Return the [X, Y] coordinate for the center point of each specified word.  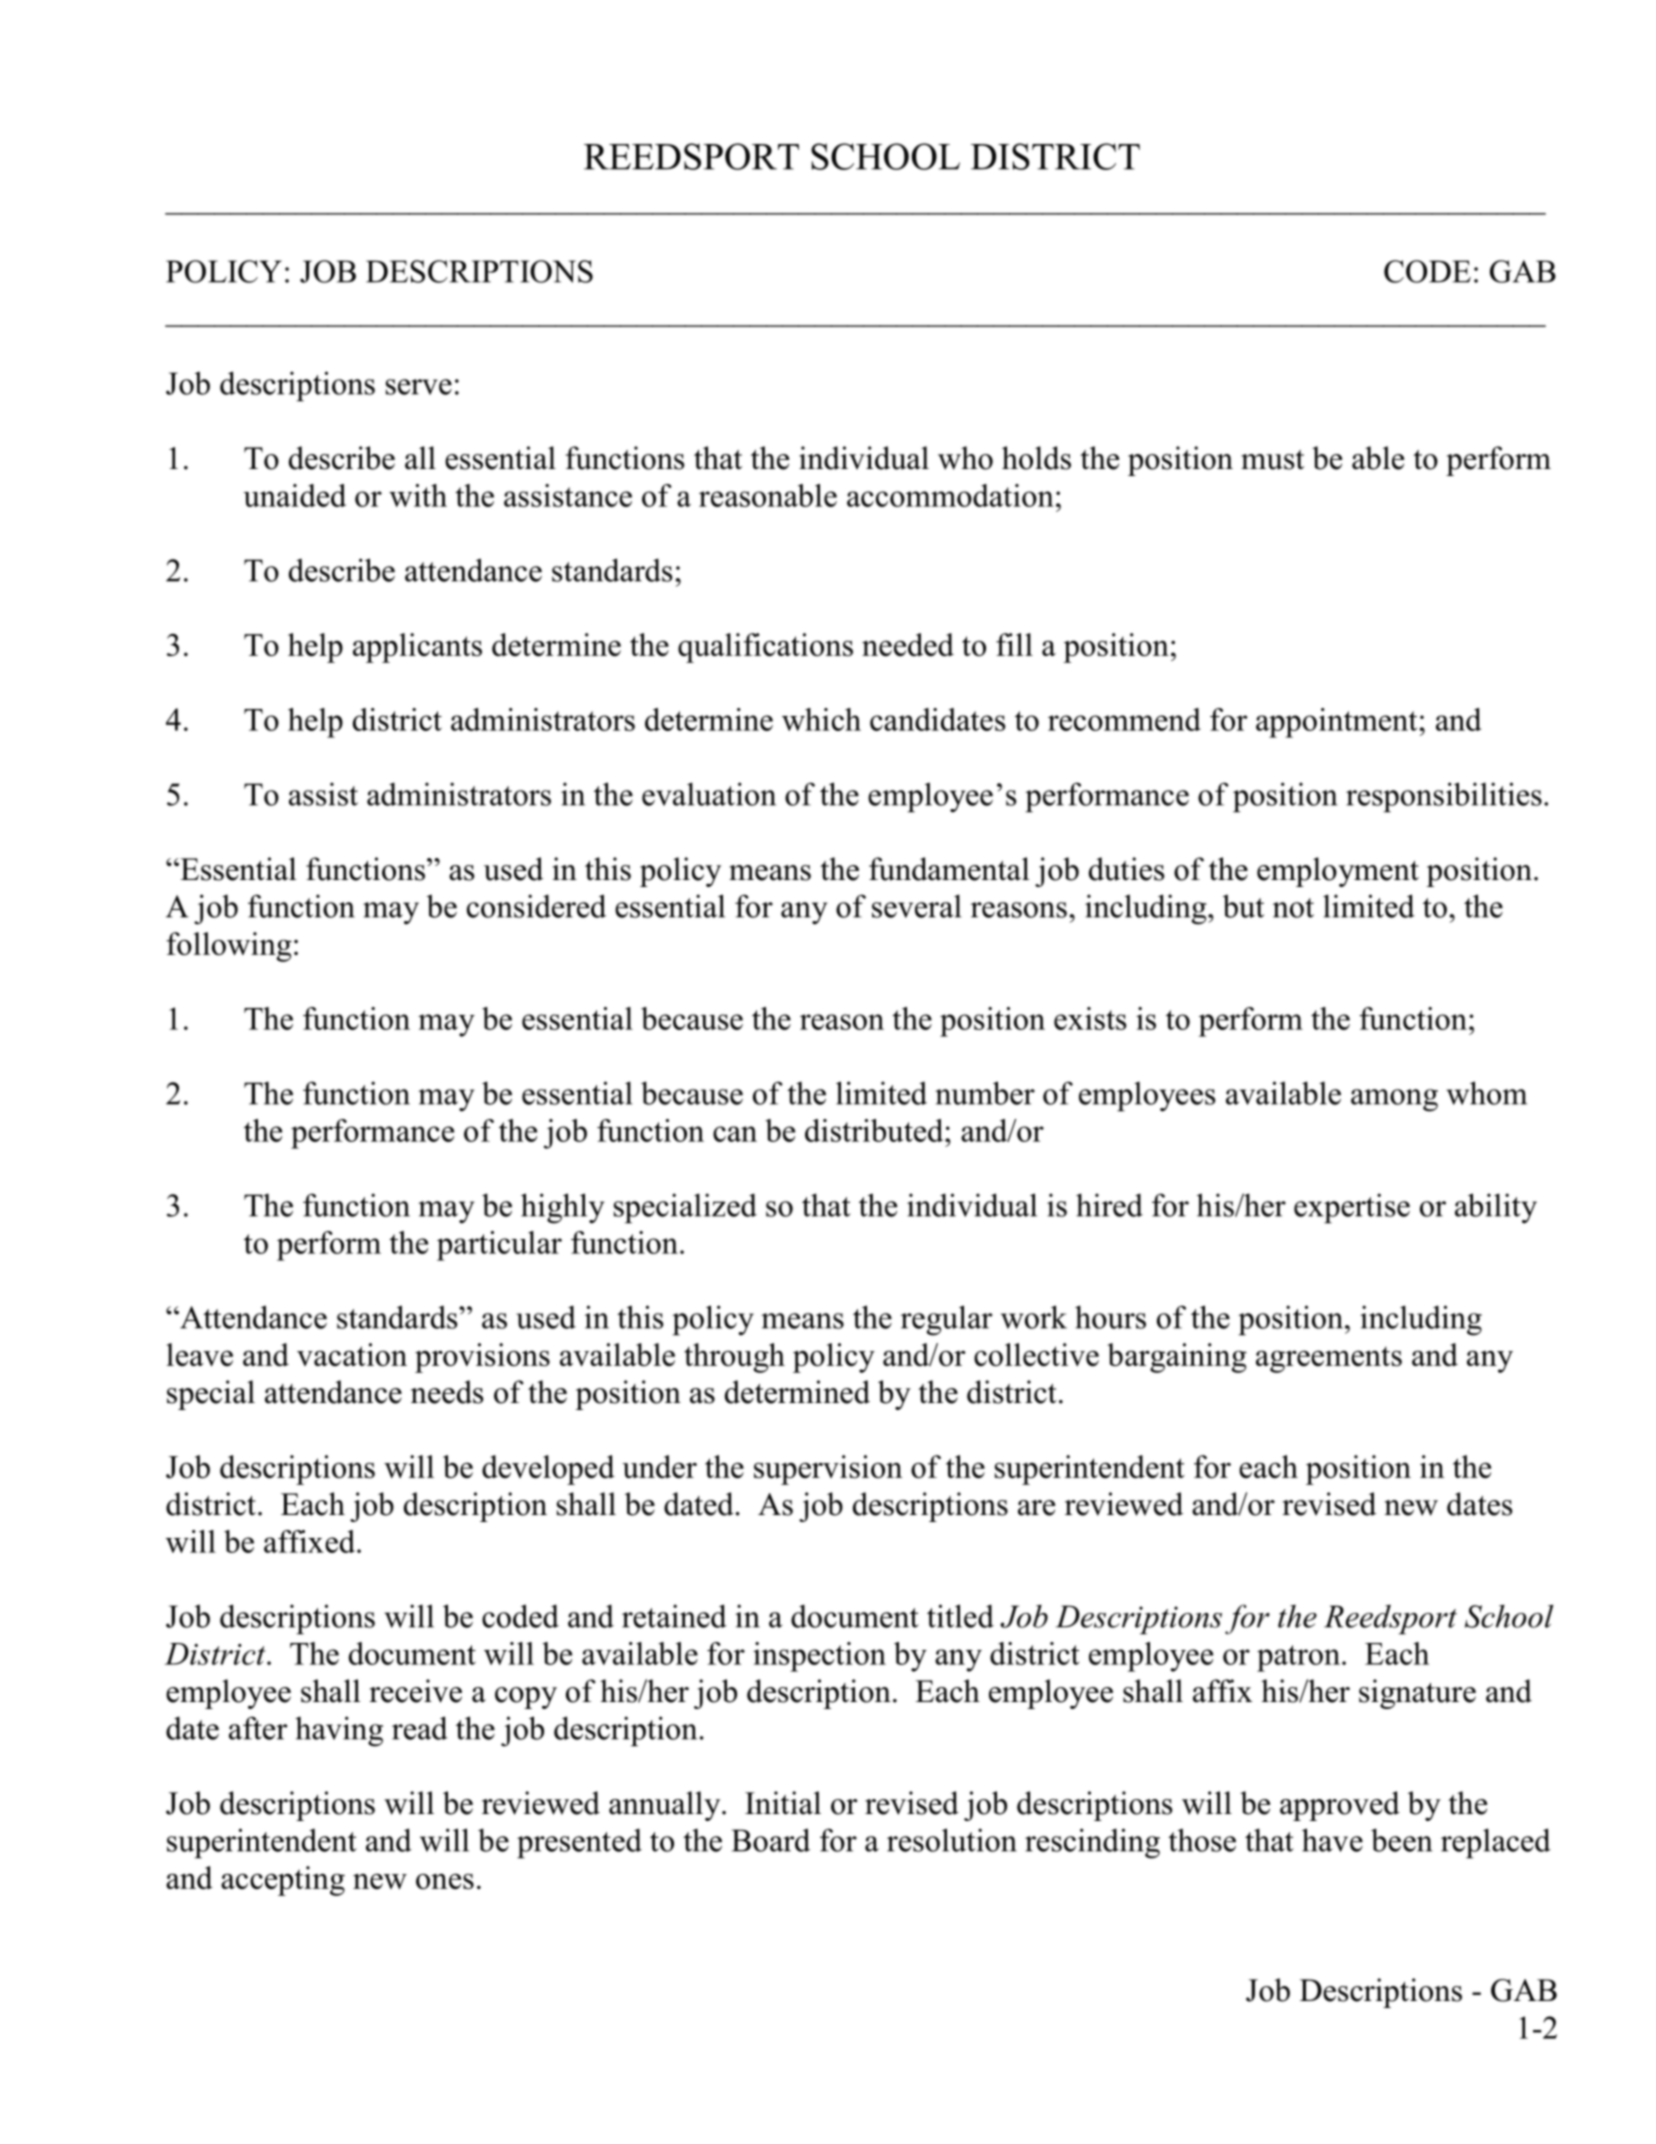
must [1272, 460]
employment [1338, 872]
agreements [1329, 1359]
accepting [283, 1881]
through [734, 1358]
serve [419, 387]
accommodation [950, 495]
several [917, 906]
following [229, 947]
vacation [352, 1354]
